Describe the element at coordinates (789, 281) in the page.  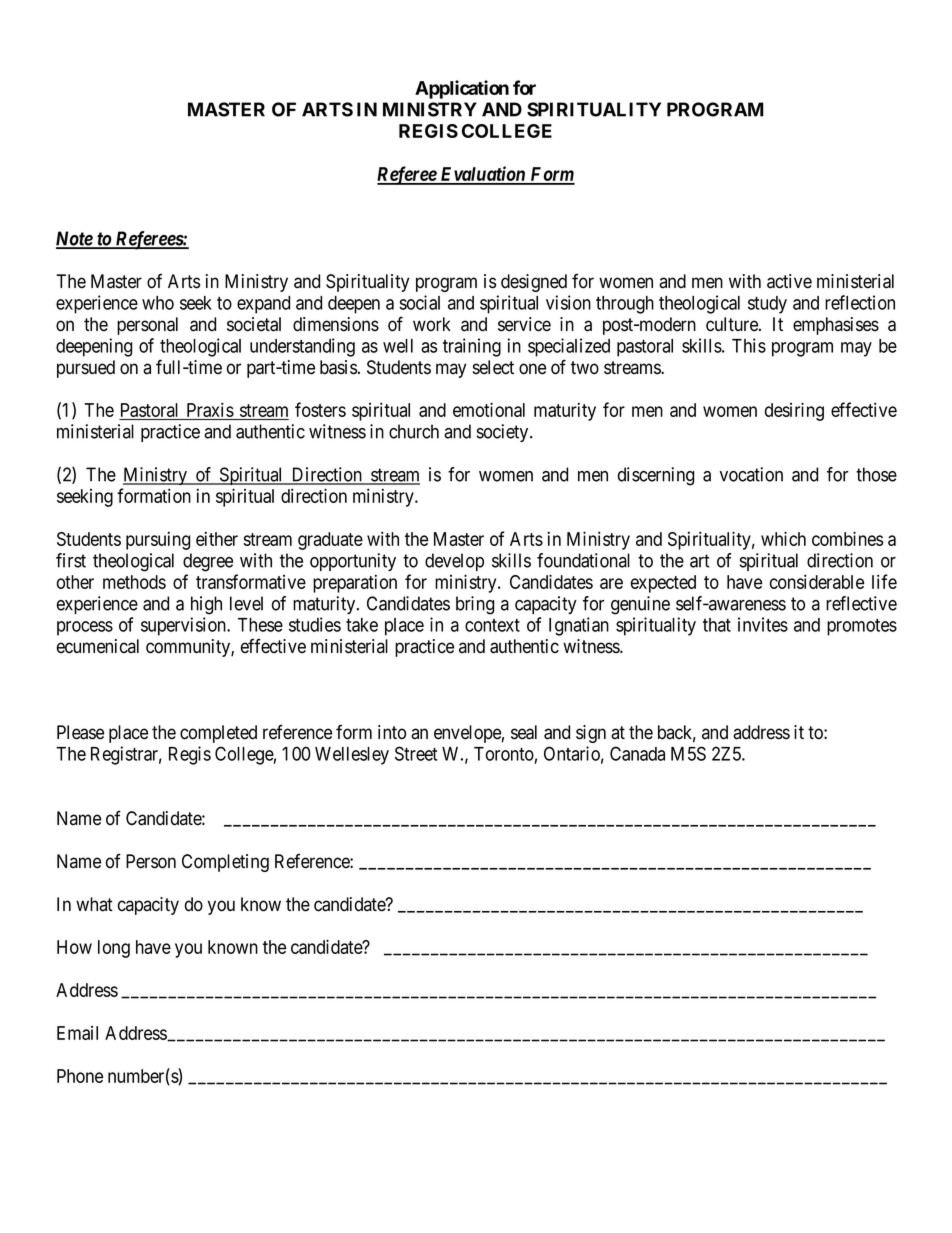
I see `active` at that location.
